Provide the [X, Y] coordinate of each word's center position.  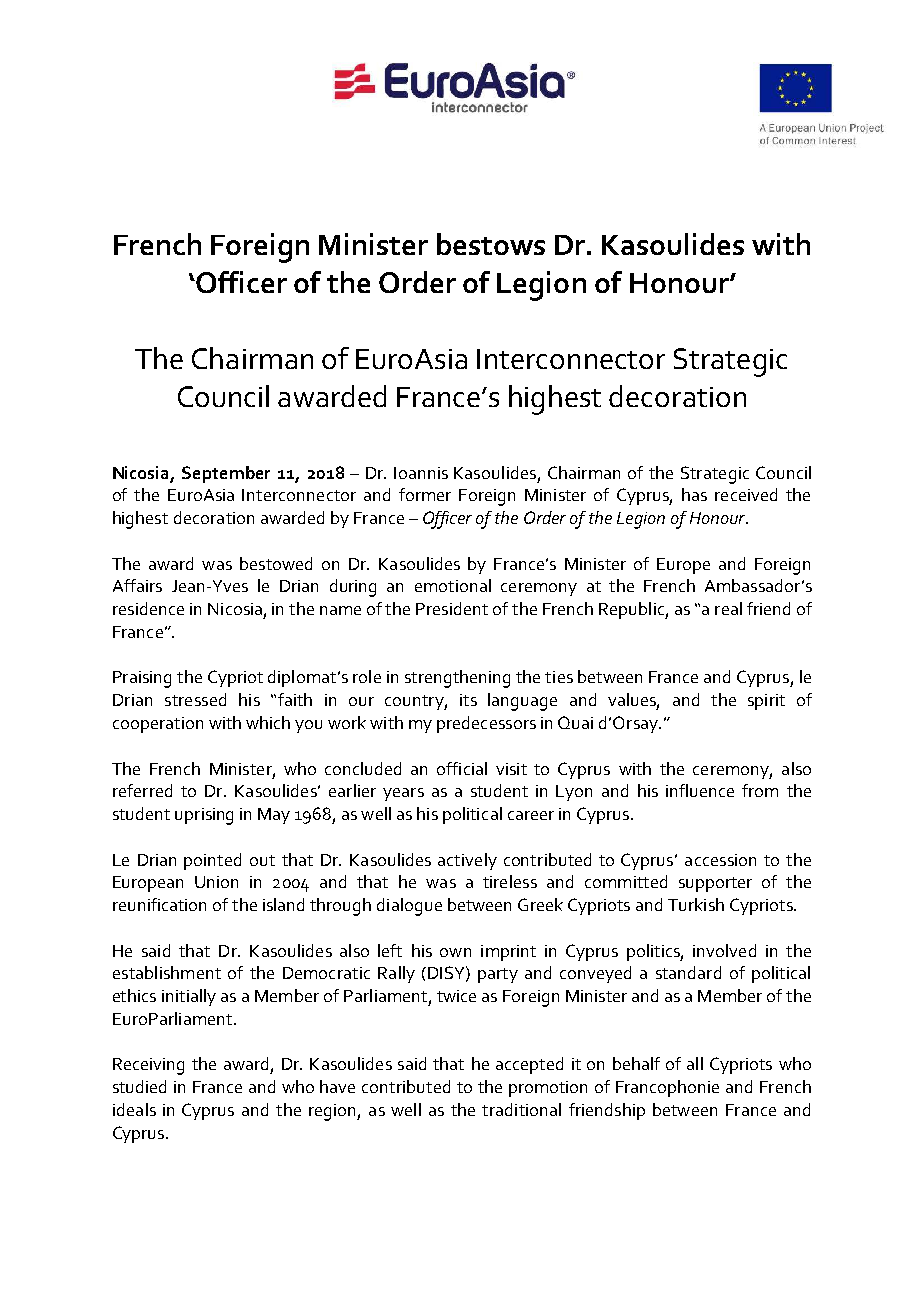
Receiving [148, 1066]
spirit [766, 702]
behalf [636, 1063]
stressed [195, 699]
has [694, 494]
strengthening [457, 679]
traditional [521, 1109]
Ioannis [421, 473]
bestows [491, 244]
